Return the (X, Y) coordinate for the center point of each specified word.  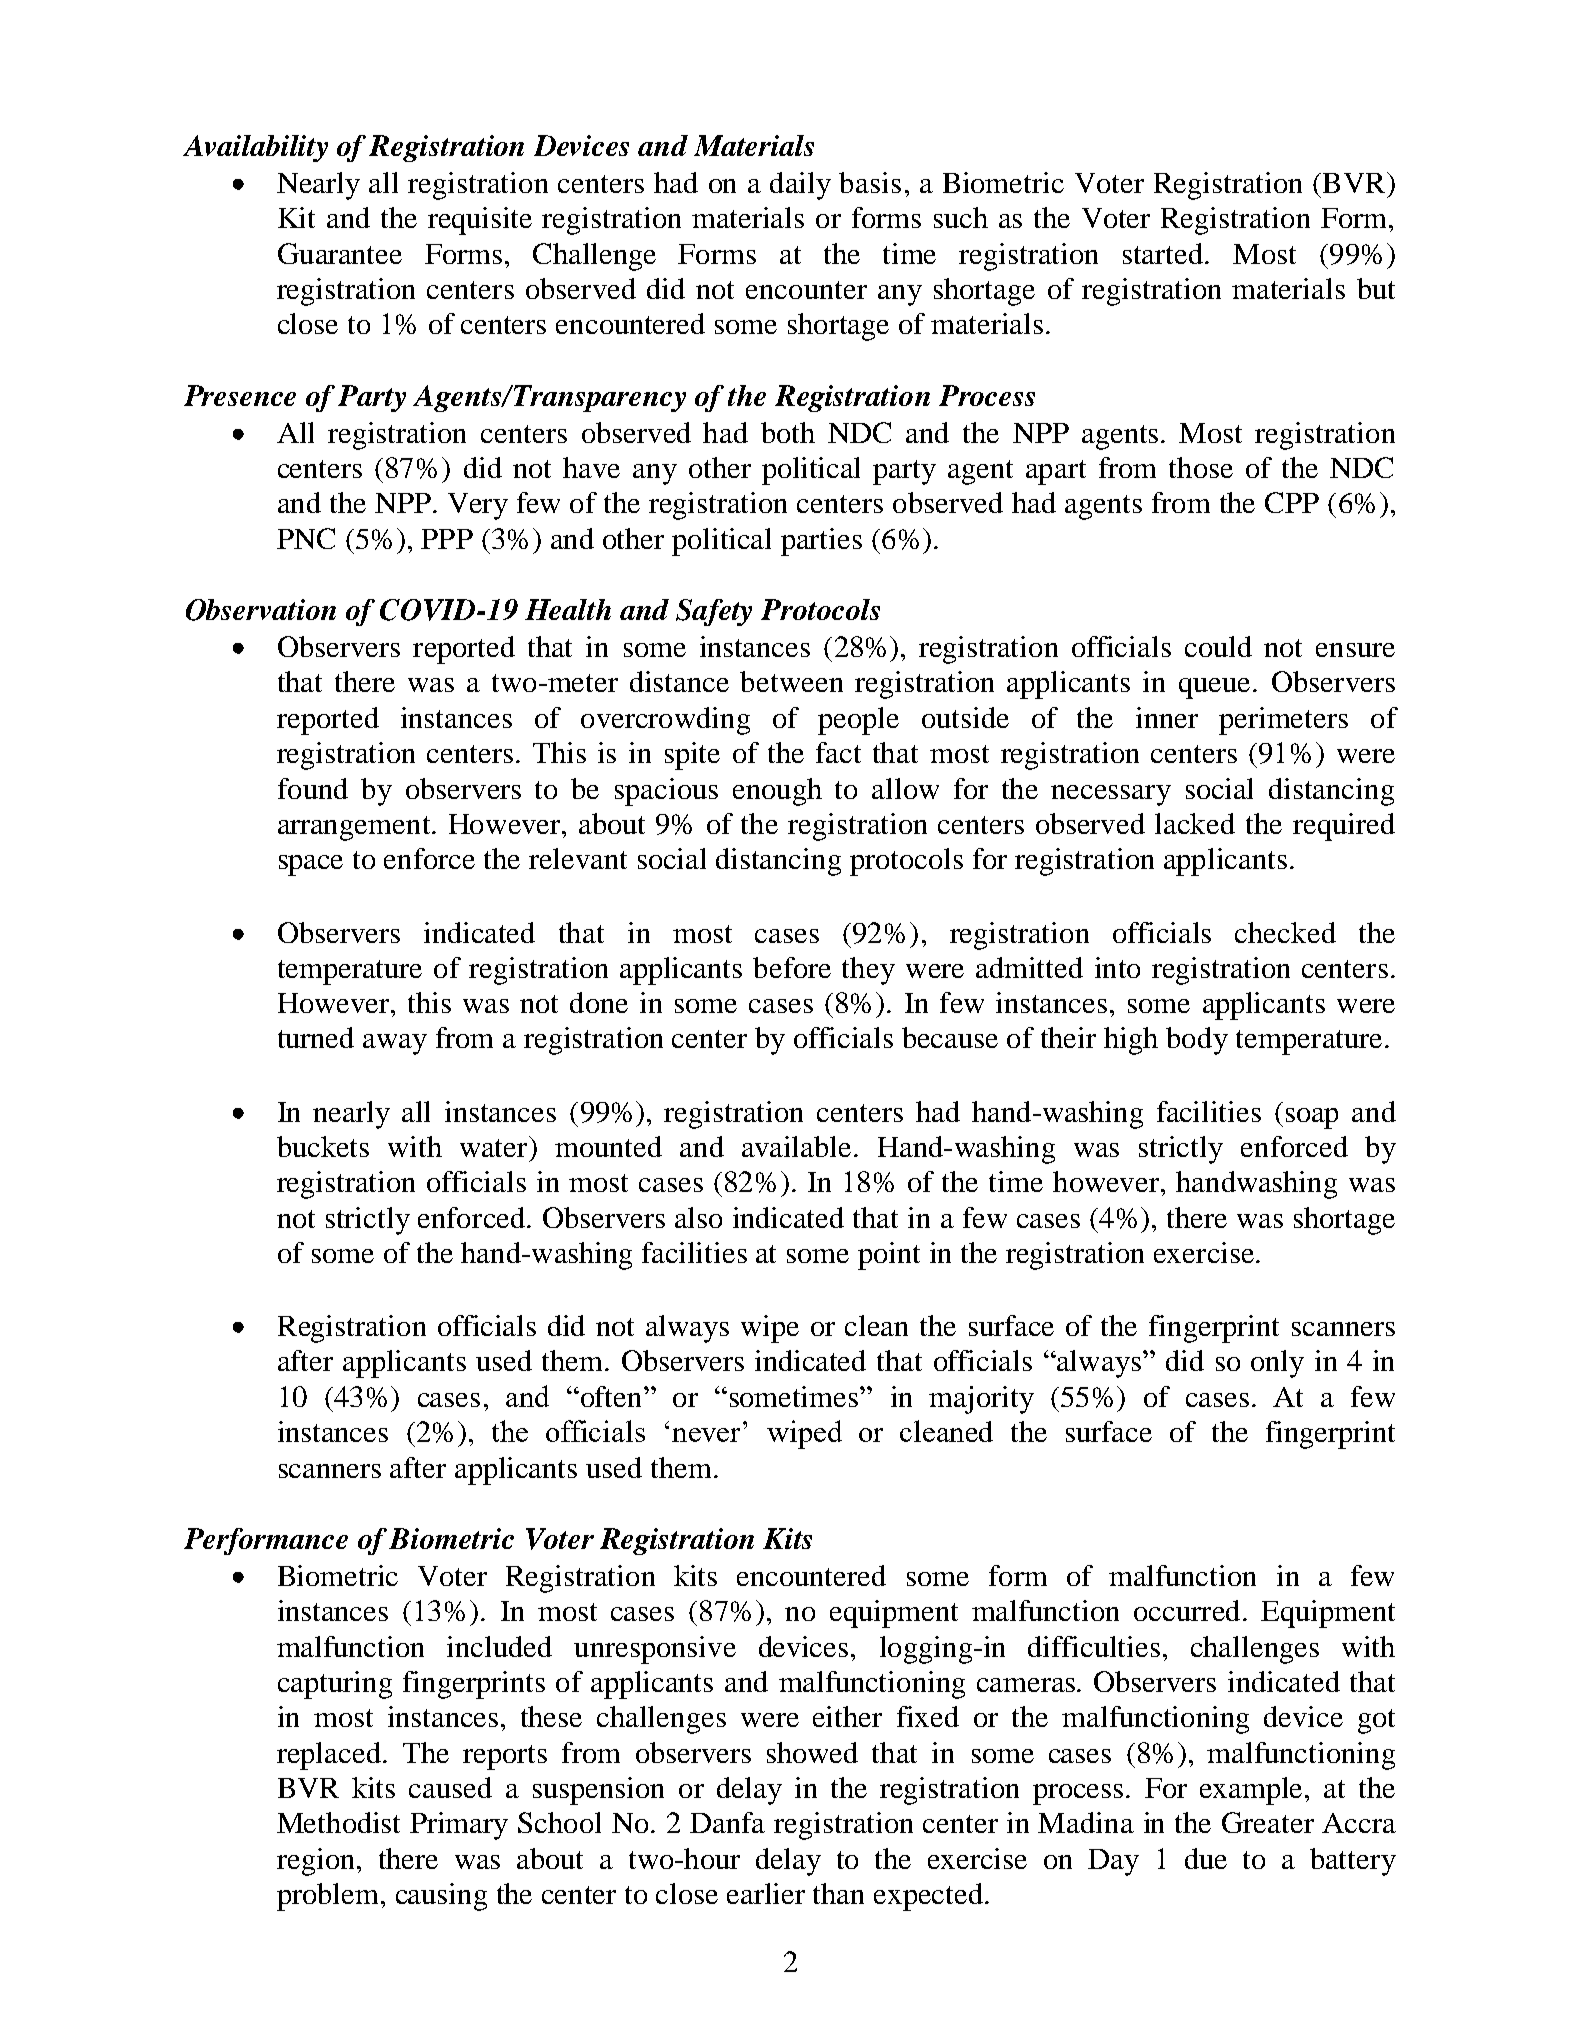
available (796, 1146)
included (499, 1646)
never (706, 1435)
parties (821, 542)
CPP (1292, 502)
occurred (1187, 1610)
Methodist (338, 1822)
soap (1312, 1118)
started (1164, 253)
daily (800, 186)
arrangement (355, 828)
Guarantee (340, 253)
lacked (1195, 823)
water (493, 1148)
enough (777, 792)
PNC (306, 538)
